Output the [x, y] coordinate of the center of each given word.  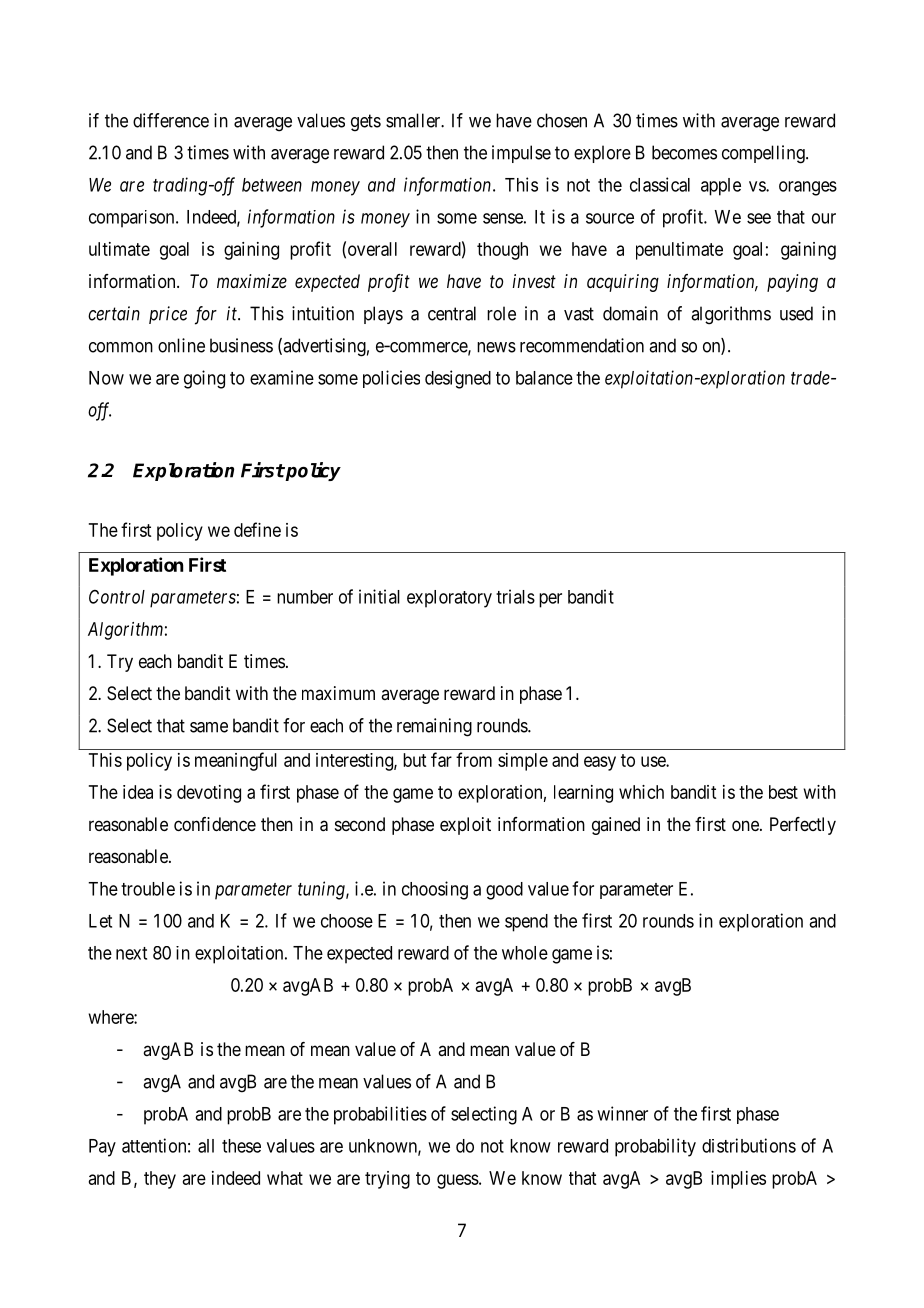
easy [600, 763]
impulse [521, 154]
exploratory [449, 599]
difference [171, 120]
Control [117, 597]
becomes [684, 152]
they [160, 1180]
